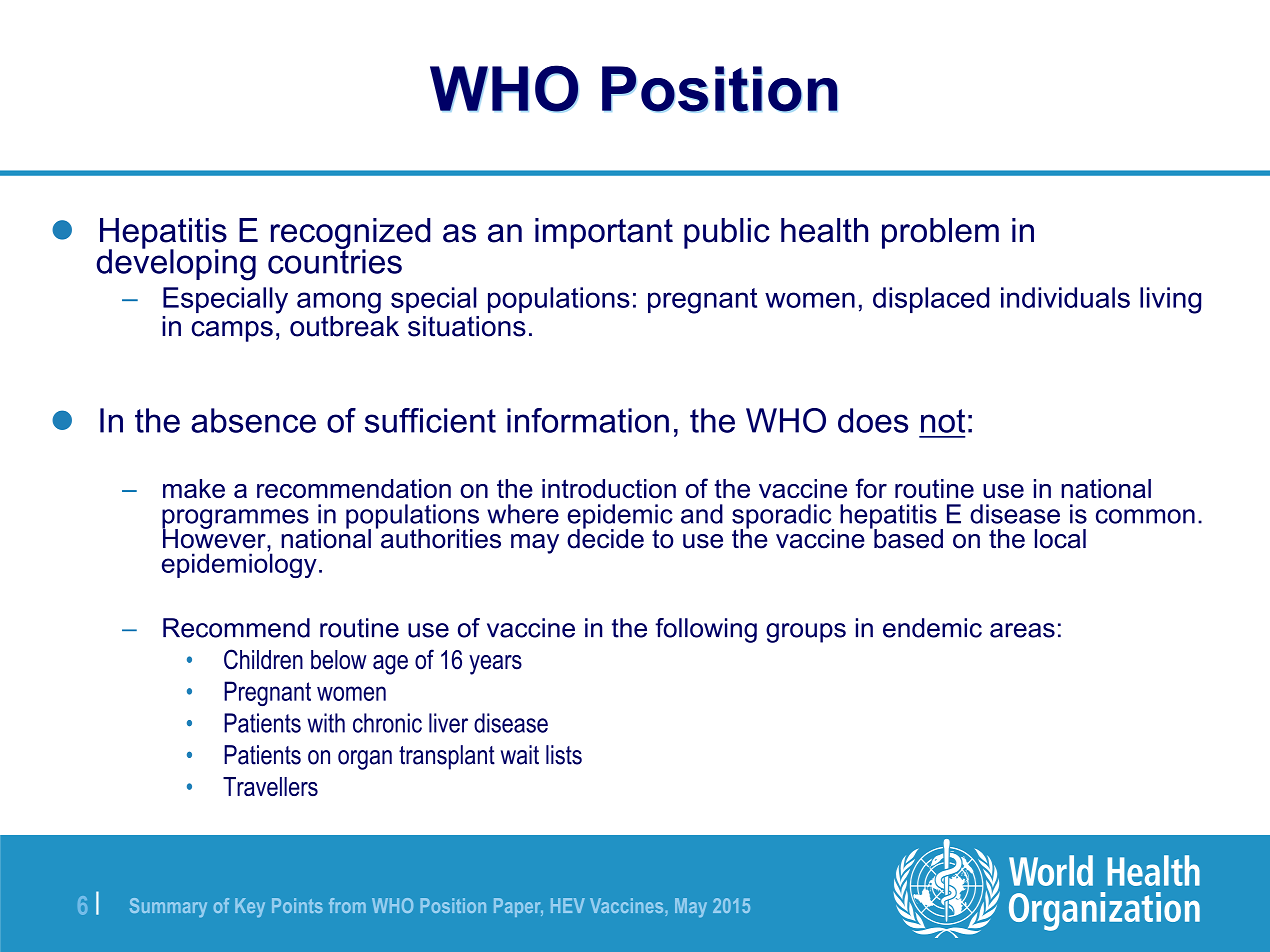 Image resolution: width=1270 pixels, height=952 pixels. What do you see at coordinates (194, 488) in the screenshot?
I see `make` at bounding box center [194, 488].
